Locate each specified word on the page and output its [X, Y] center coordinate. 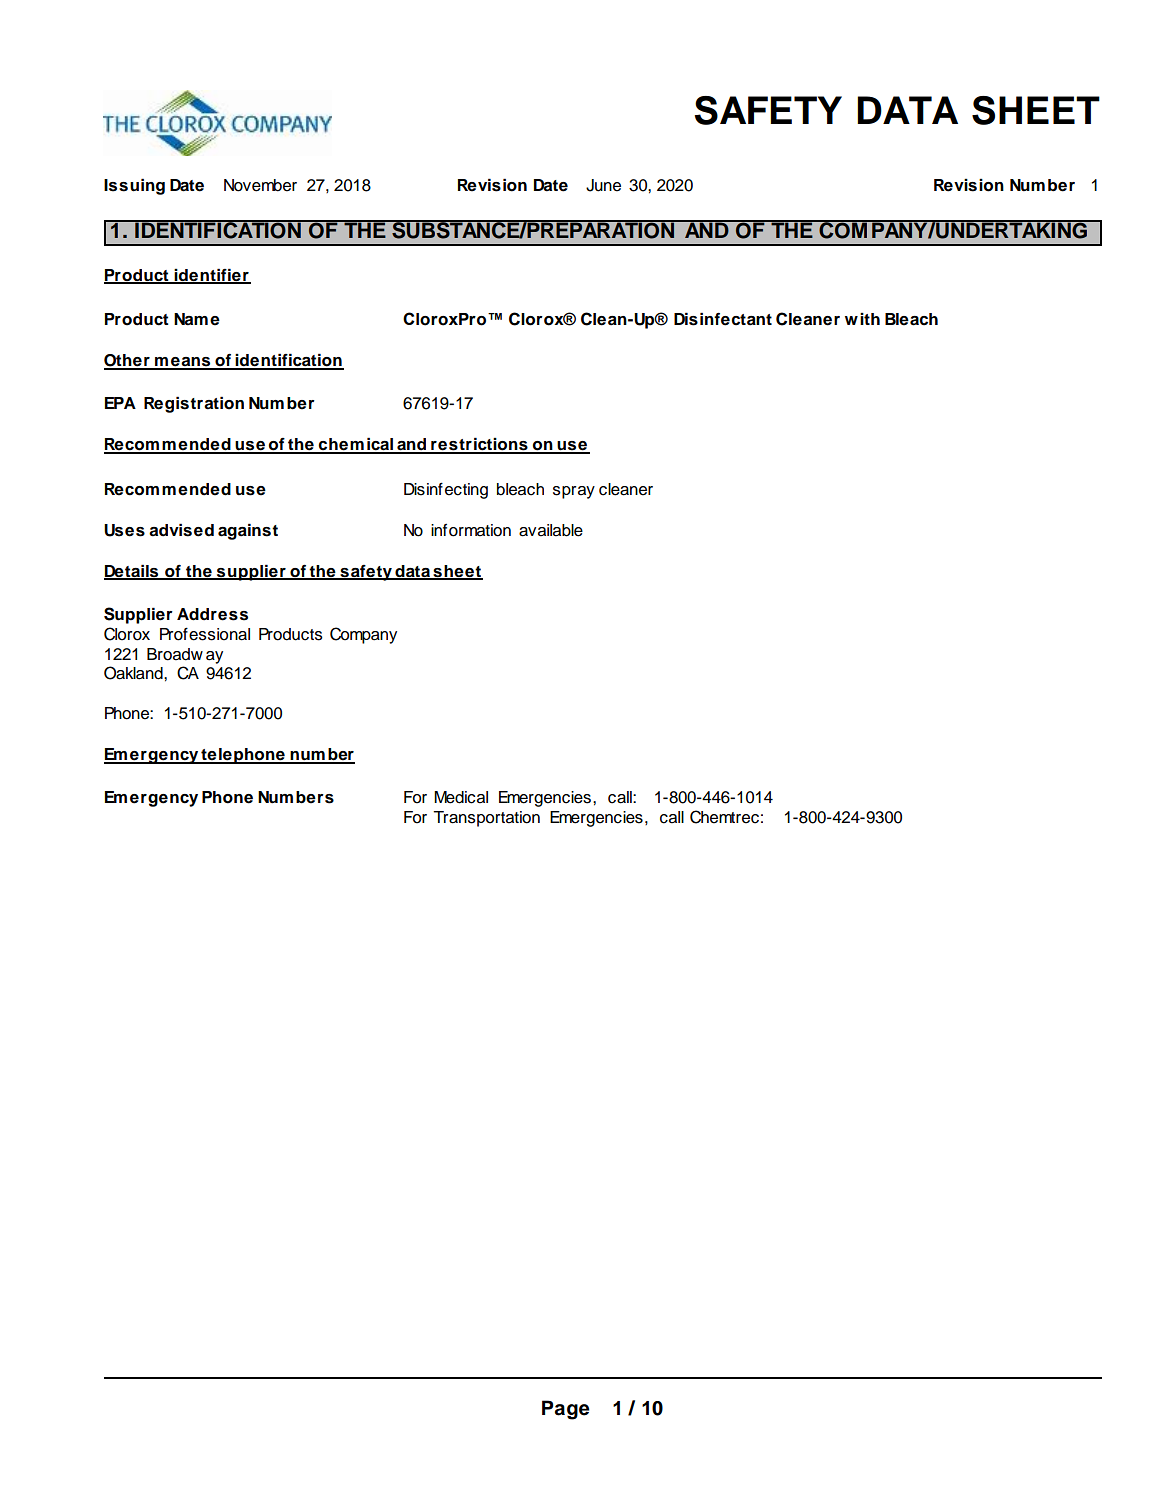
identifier [212, 276]
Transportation [486, 819]
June [603, 185]
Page [566, 1410]
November [260, 185]
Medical [461, 797]
